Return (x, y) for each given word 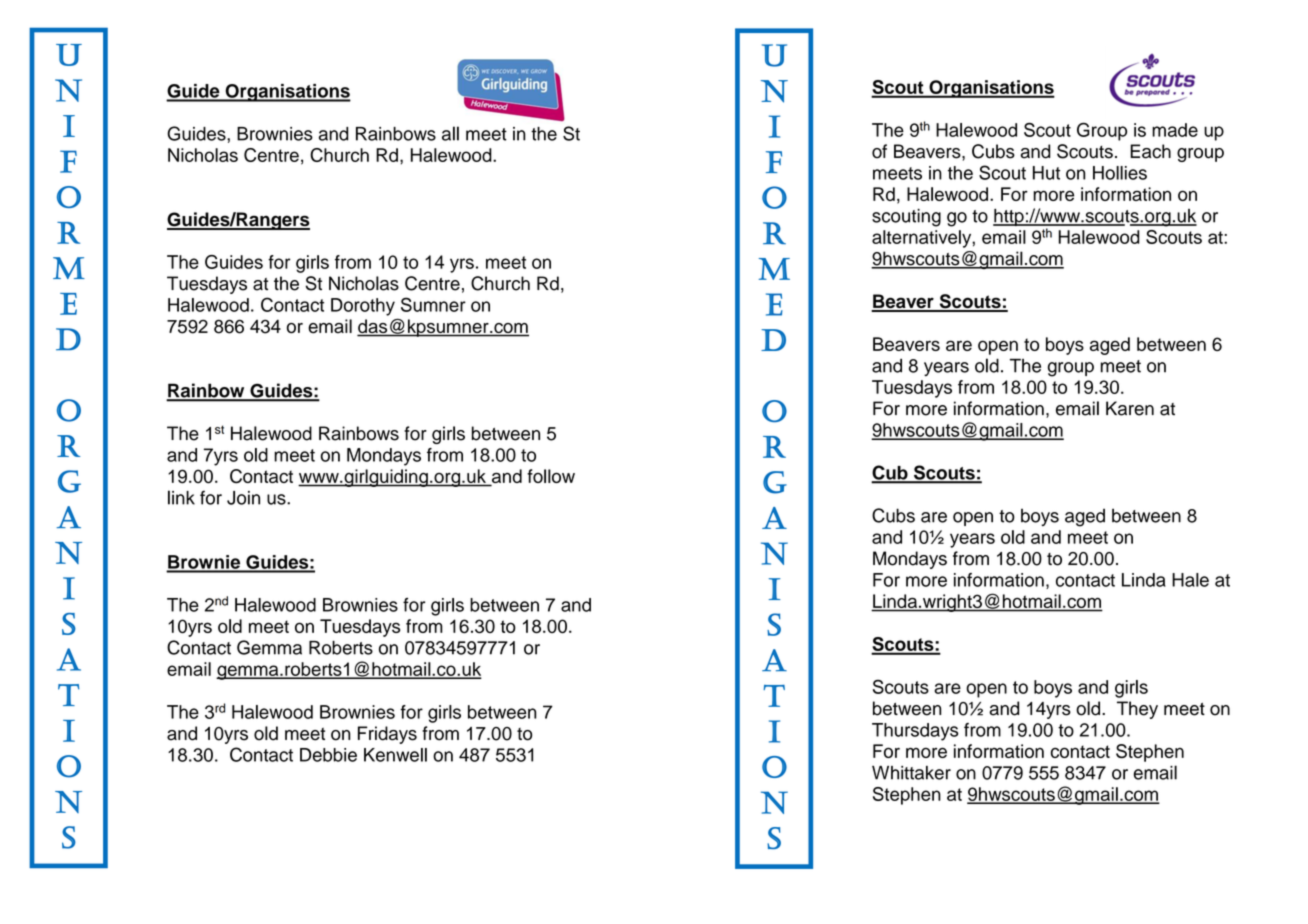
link (181, 497)
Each (1150, 151)
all (450, 133)
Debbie (328, 755)
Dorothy (363, 307)
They (1137, 710)
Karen (1130, 408)
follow (551, 476)
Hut (1046, 173)
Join (243, 498)
